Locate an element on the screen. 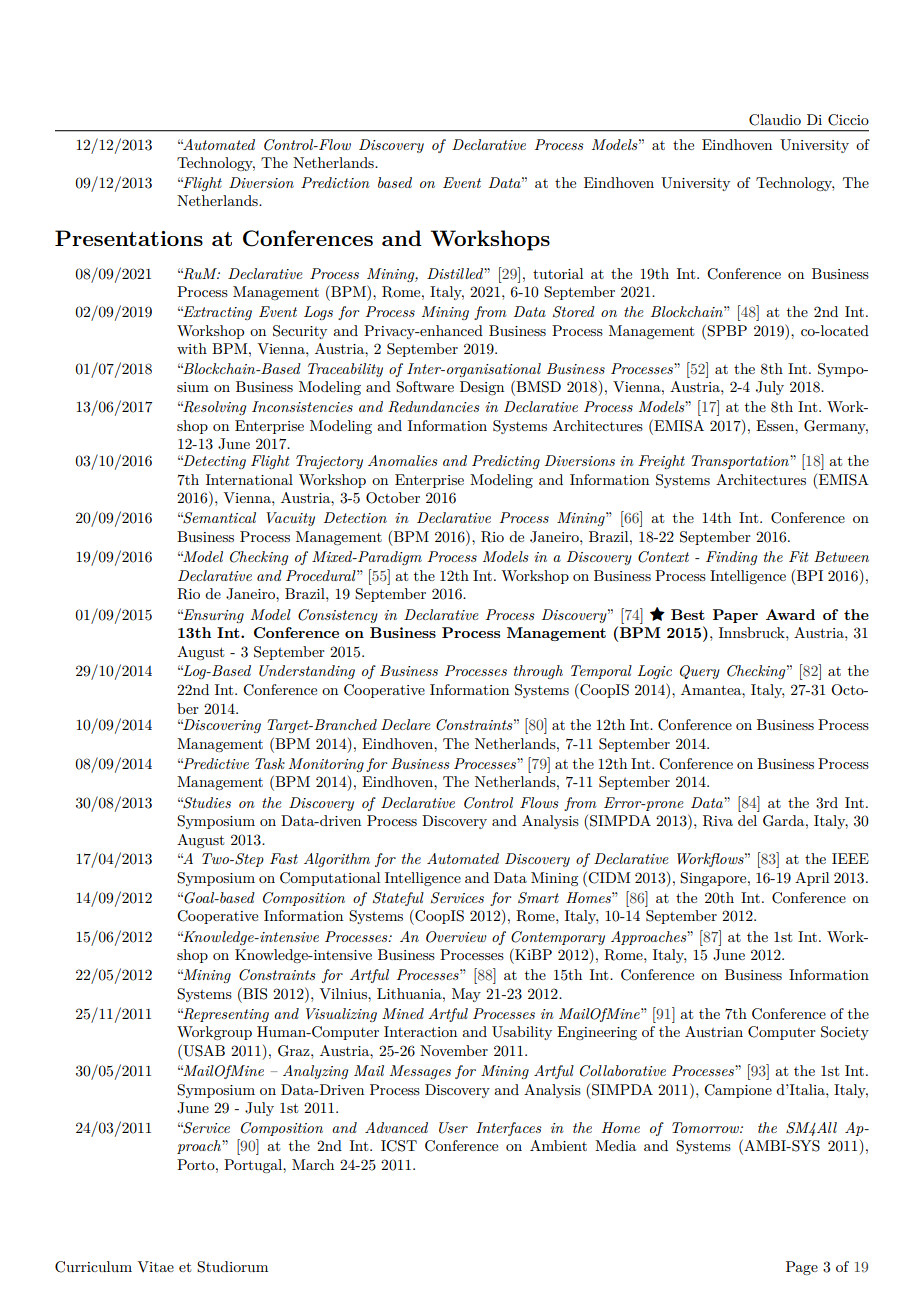 This screenshot has width=924, height=1308. Presentations is located at coordinates (129, 238).
